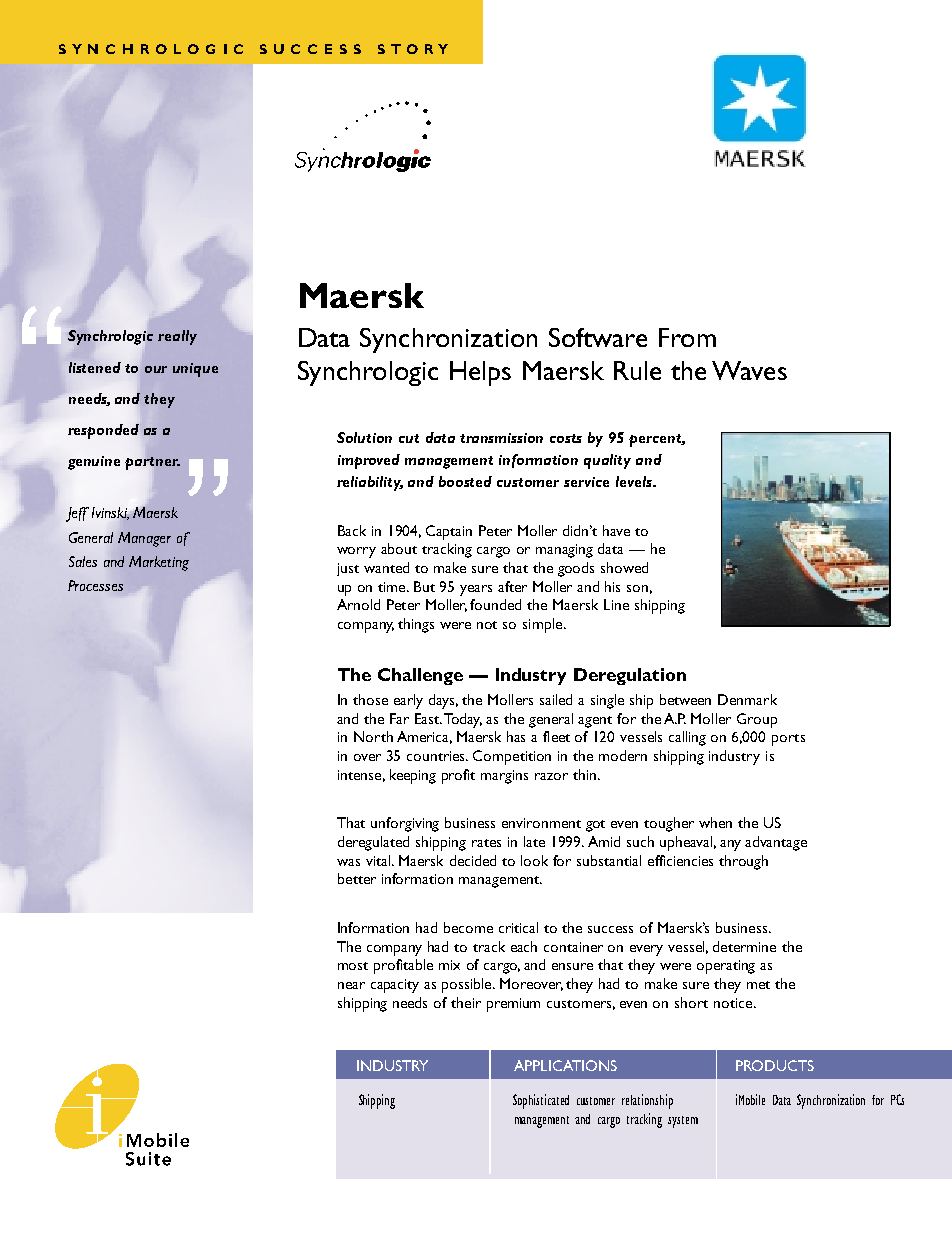  I want to click on From, so click(687, 337).
